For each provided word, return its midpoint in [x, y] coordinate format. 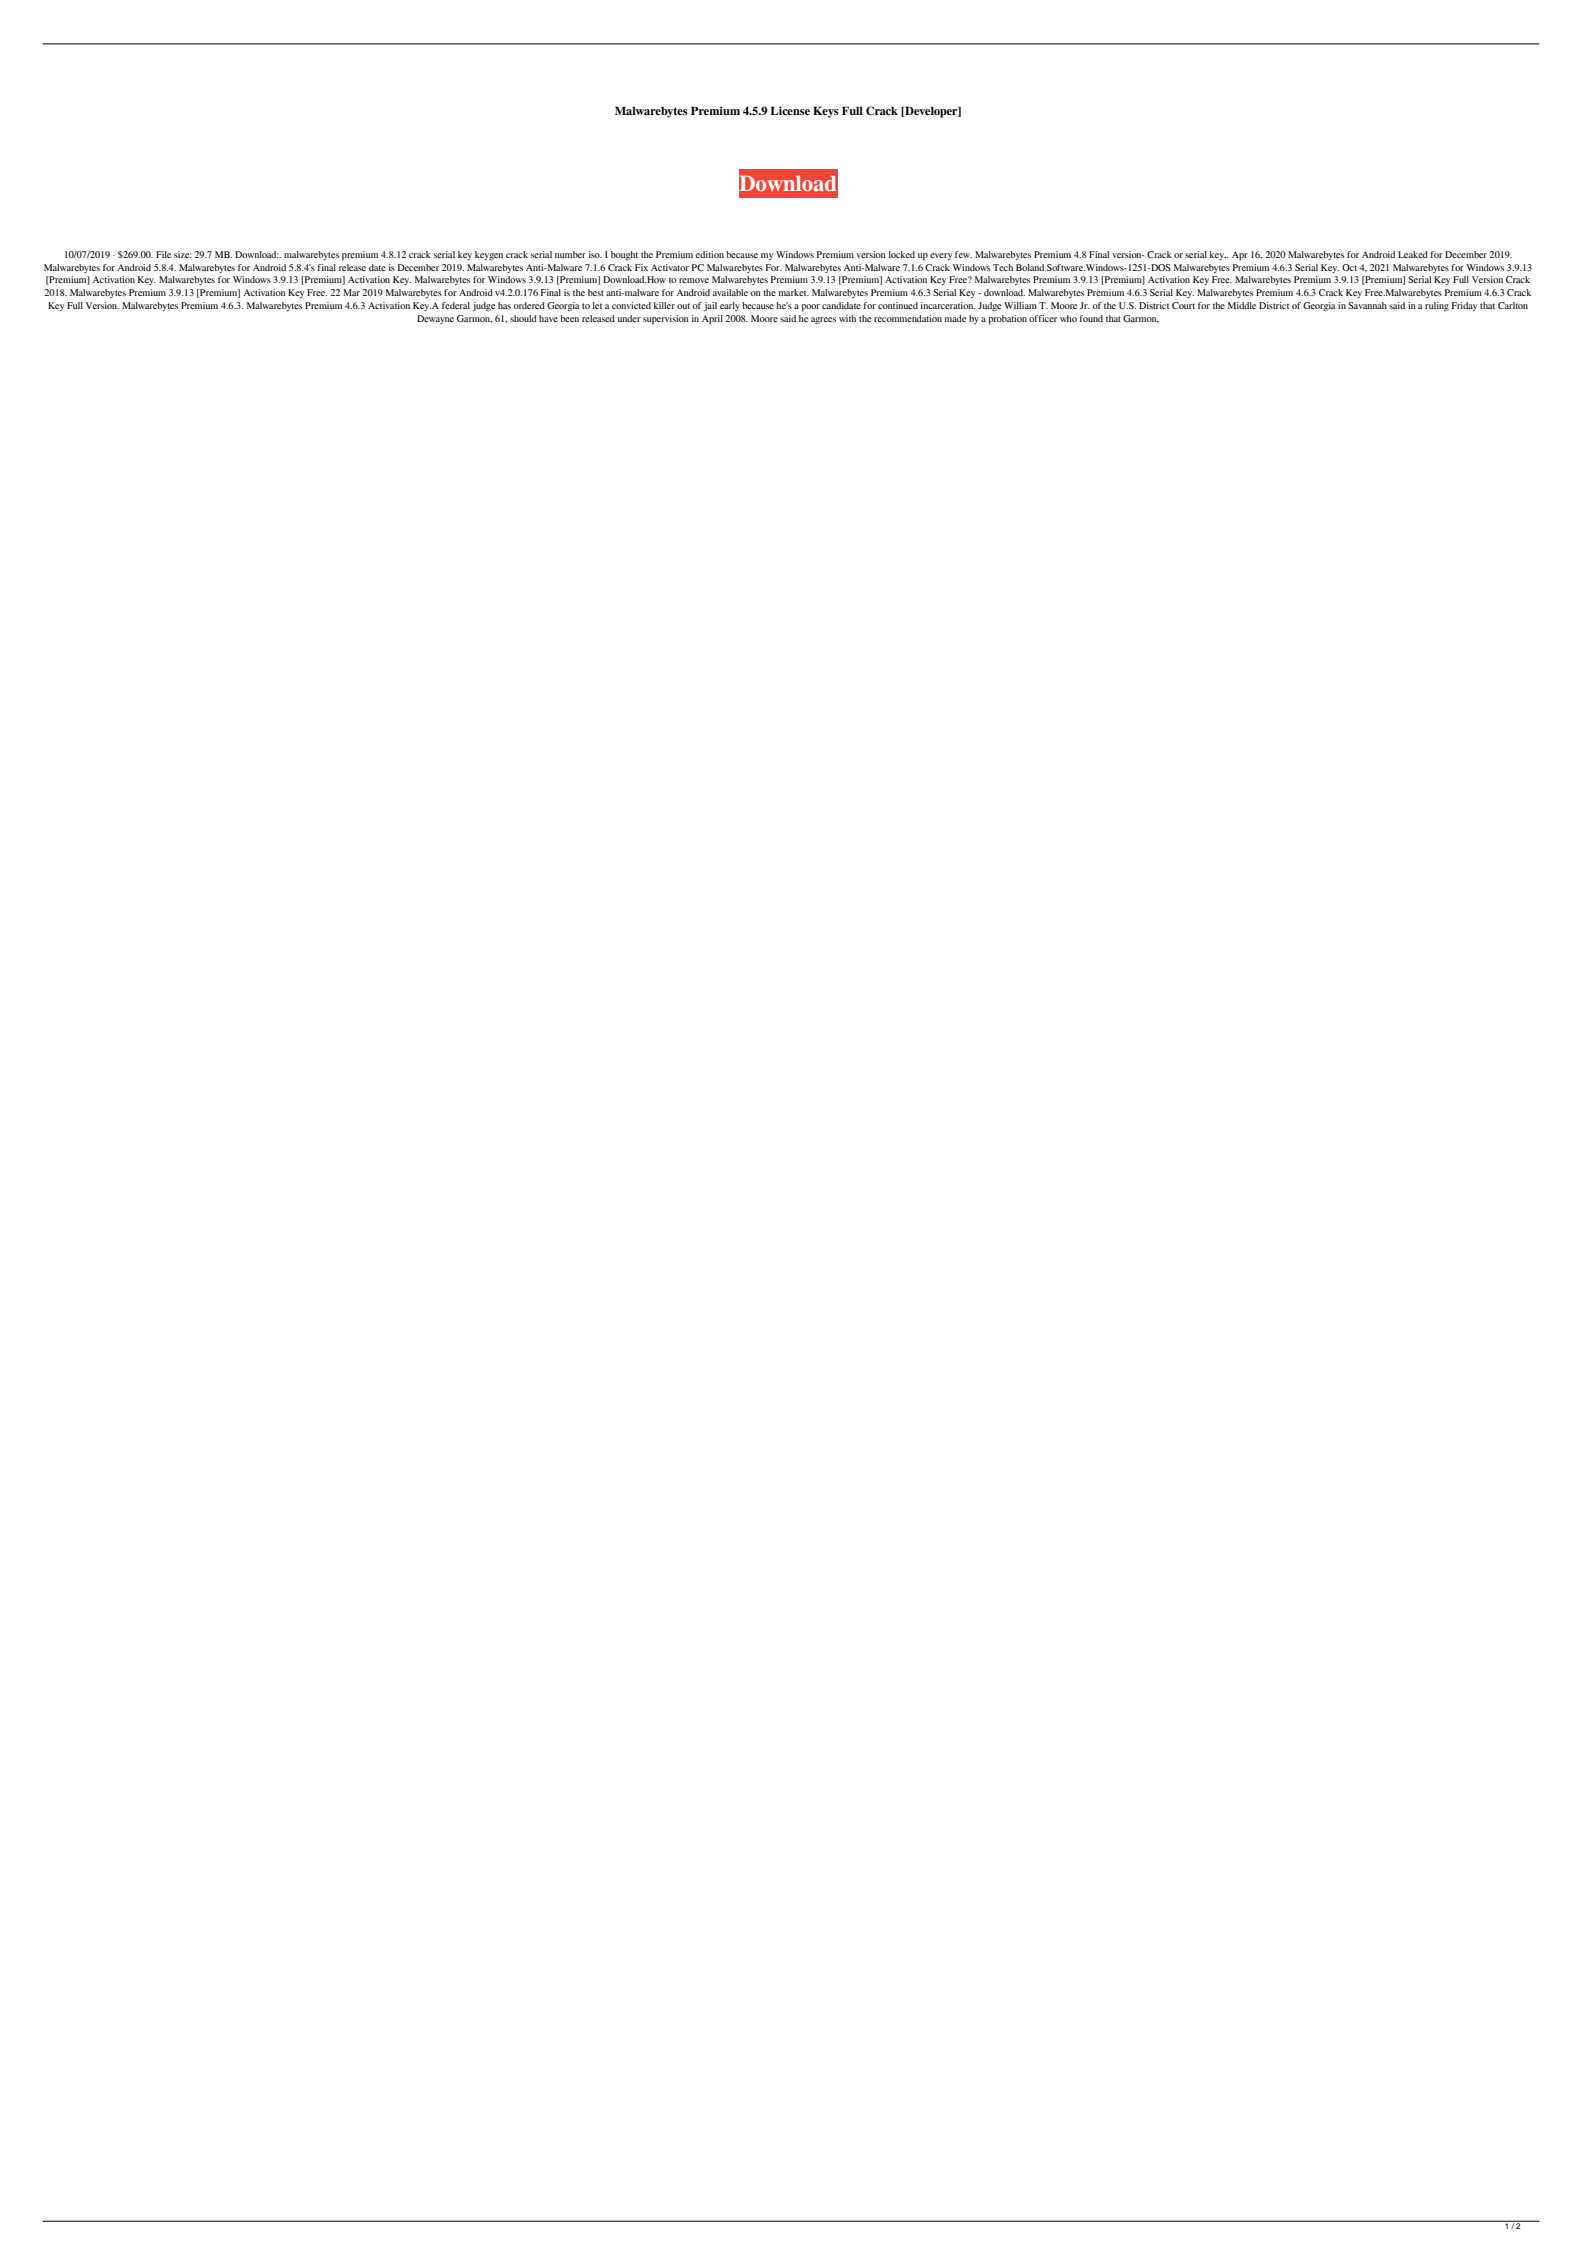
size [183, 254]
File [163, 254]
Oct [1349, 267]
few [963, 254]
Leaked [1413, 254]
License [790, 110]
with [847, 318]
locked [902, 254]
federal [456, 305]
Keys [826, 112]
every [941, 256]
